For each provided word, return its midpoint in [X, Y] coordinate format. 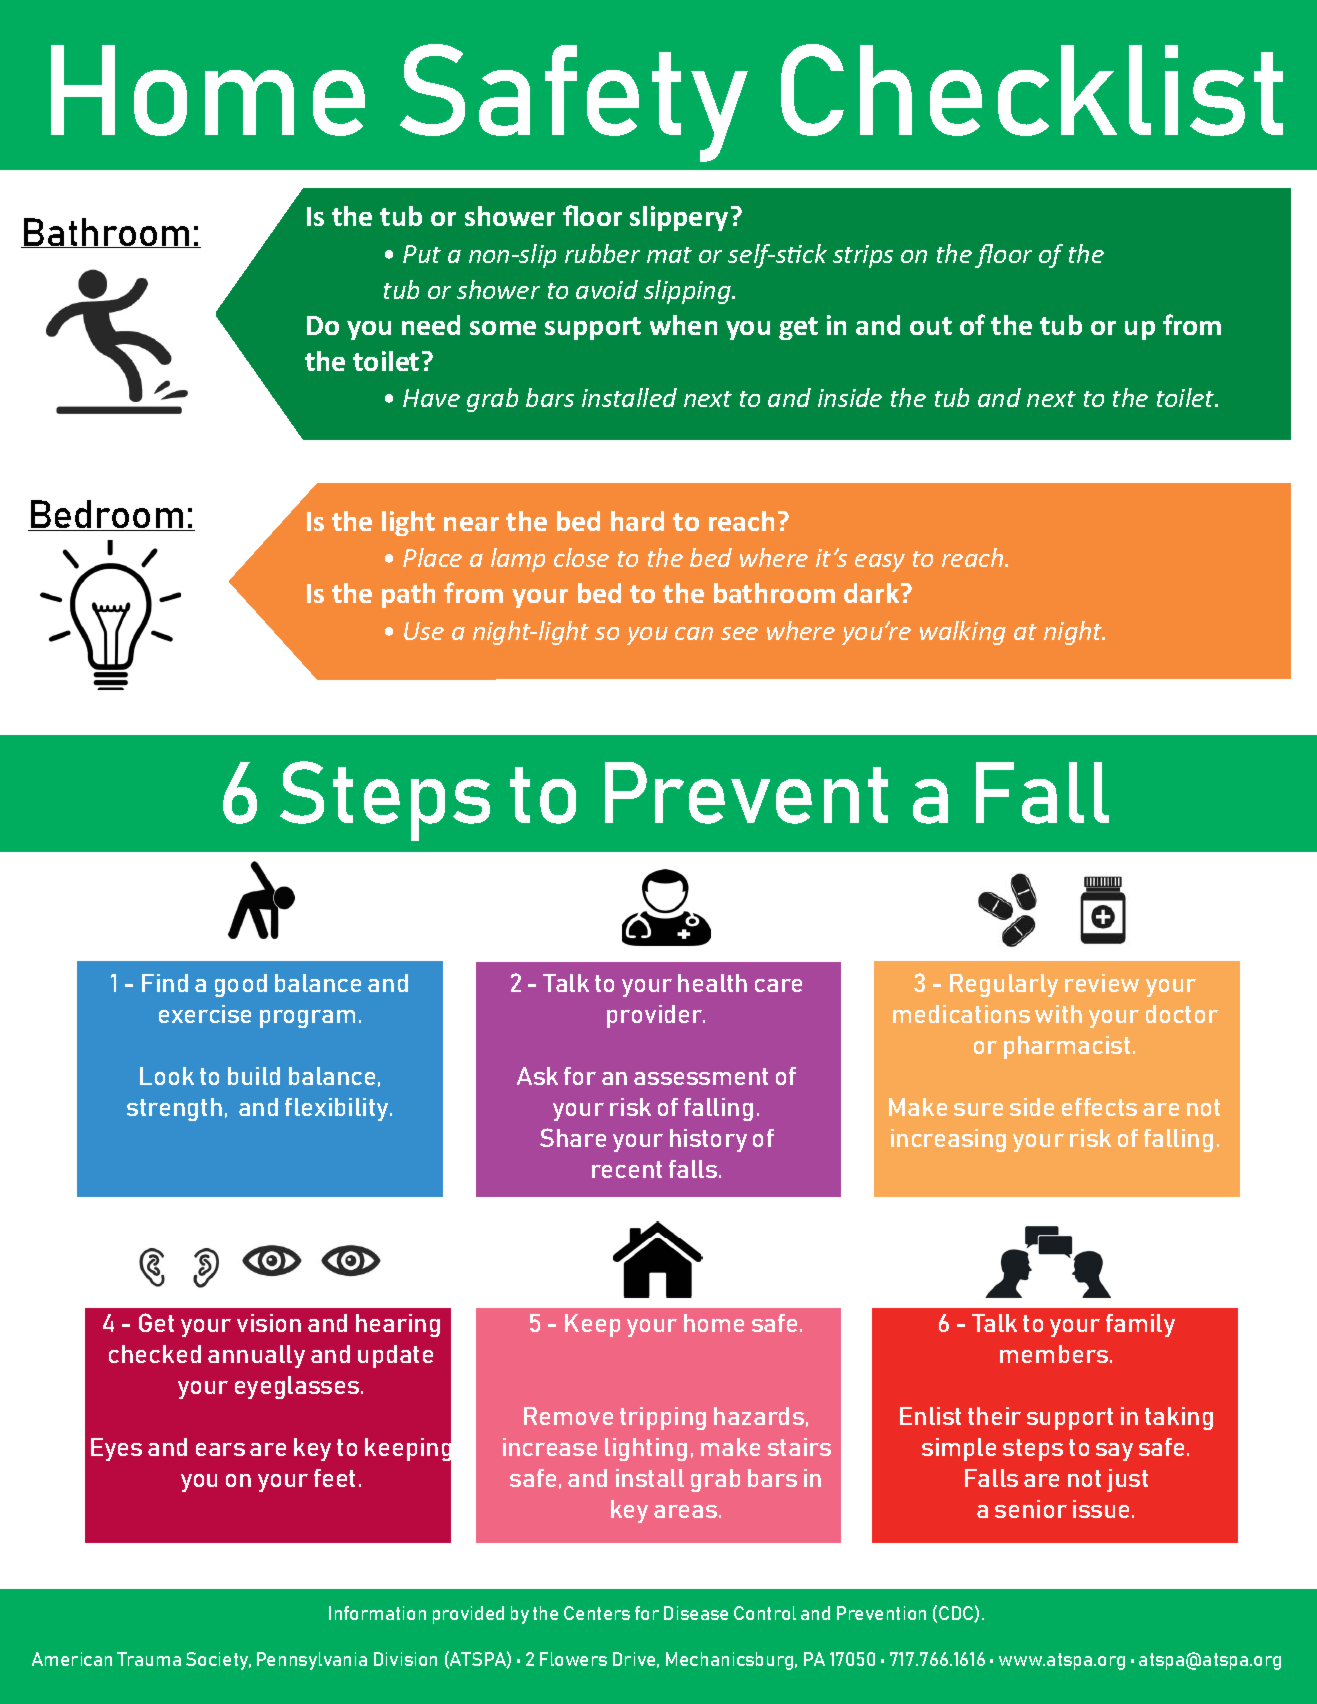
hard [637, 521]
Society [218, 1661]
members [1054, 1354]
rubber [602, 253]
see [739, 633]
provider [656, 1016]
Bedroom [107, 515]
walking [963, 633]
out [931, 326]
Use [424, 631]
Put [422, 254]
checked [155, 1354]
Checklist [1032, 90]
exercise [205, 1014]
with [1058, 1014]
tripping [663, 1418]
